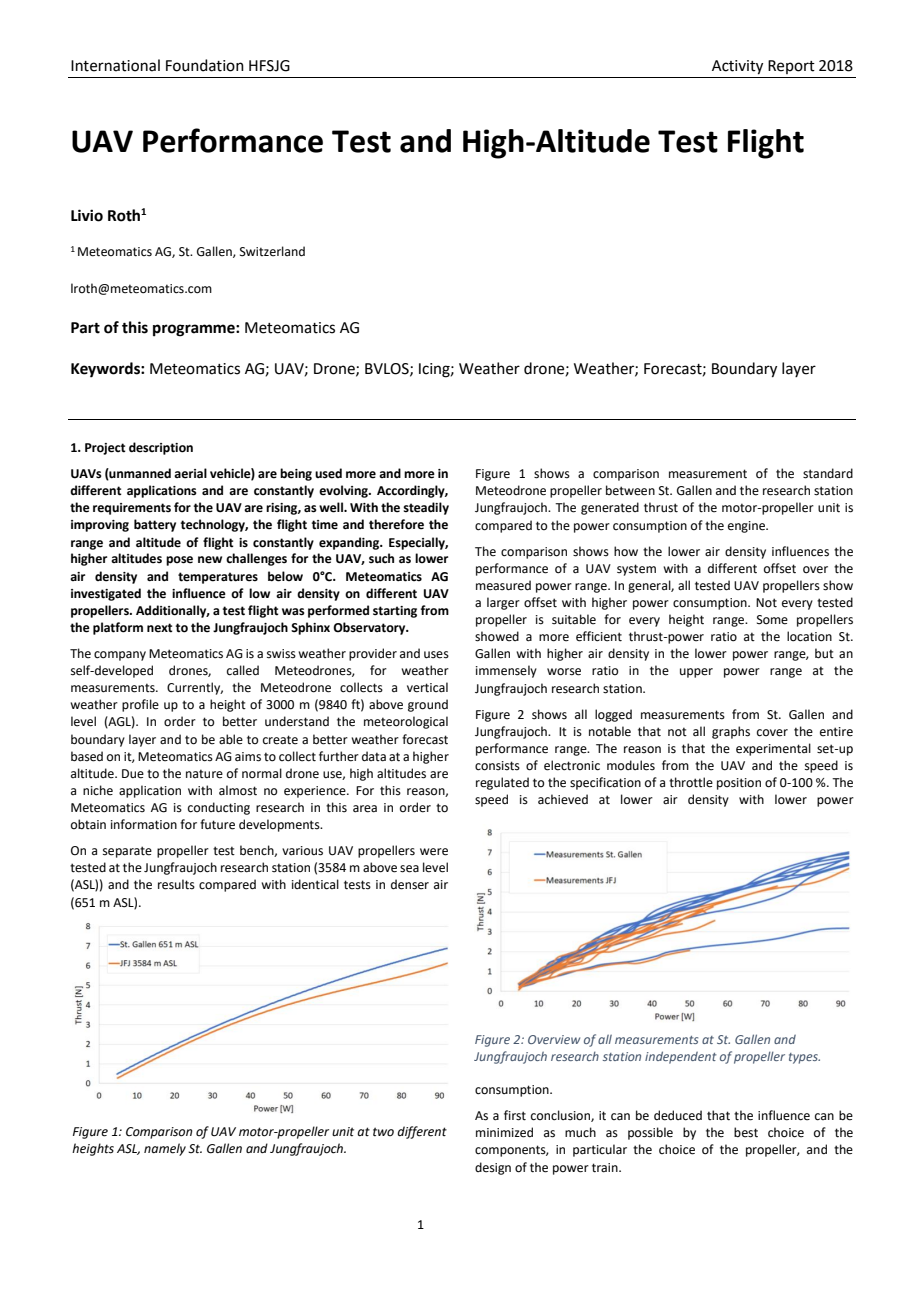 The image size is (924, 1308). Describe the element at coordinates (165, 1149) in the document. I see `namely` at that location.
